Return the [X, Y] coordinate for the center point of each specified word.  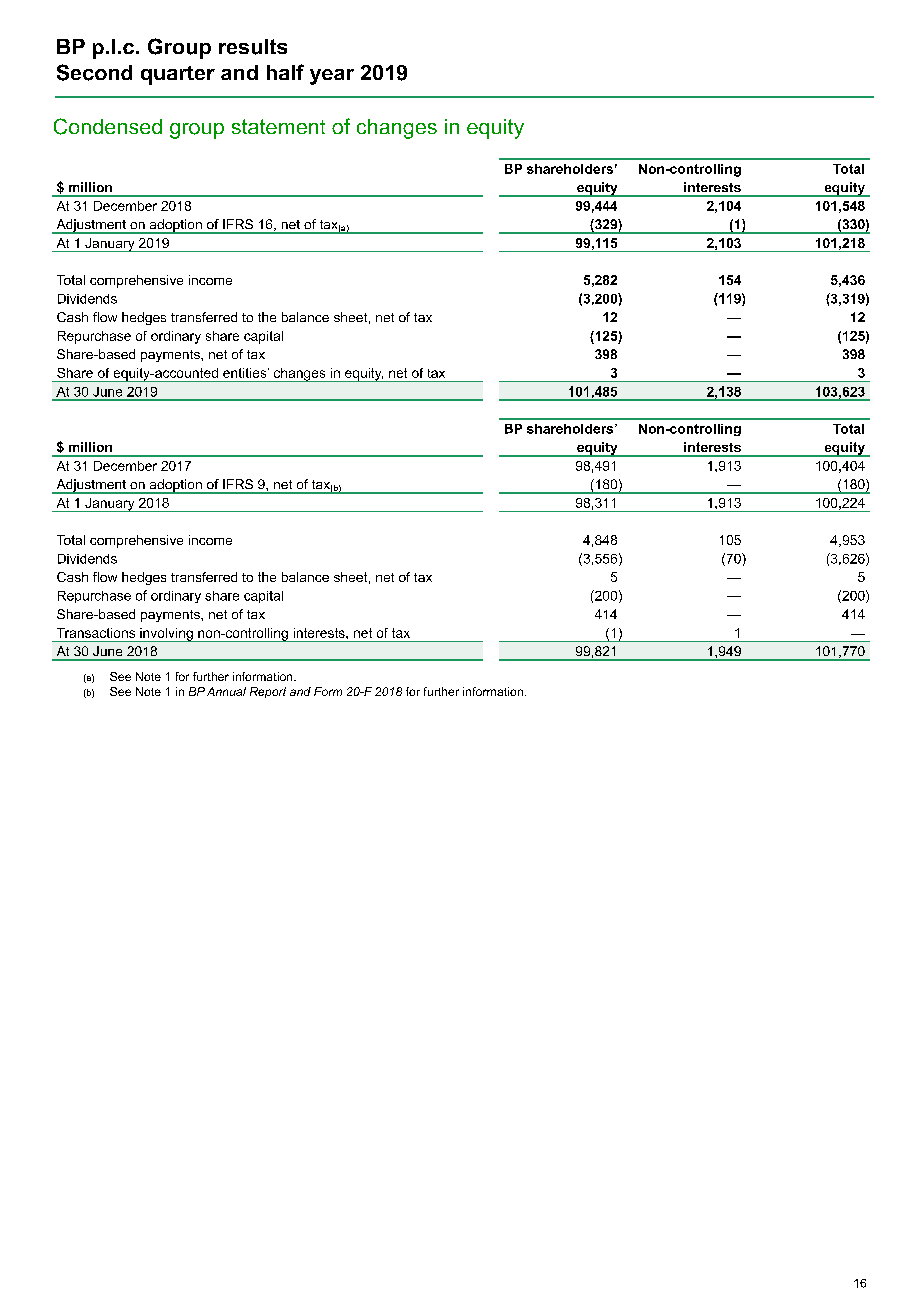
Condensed [108, 126]
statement [278, 126]
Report [268, 692]
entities [246, 373]
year [332, 77]
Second [94, 72]
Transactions [96, 633]
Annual [226, 691]
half [285, 72]
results [253, 47]
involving [166, 635]
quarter [178, 75]
